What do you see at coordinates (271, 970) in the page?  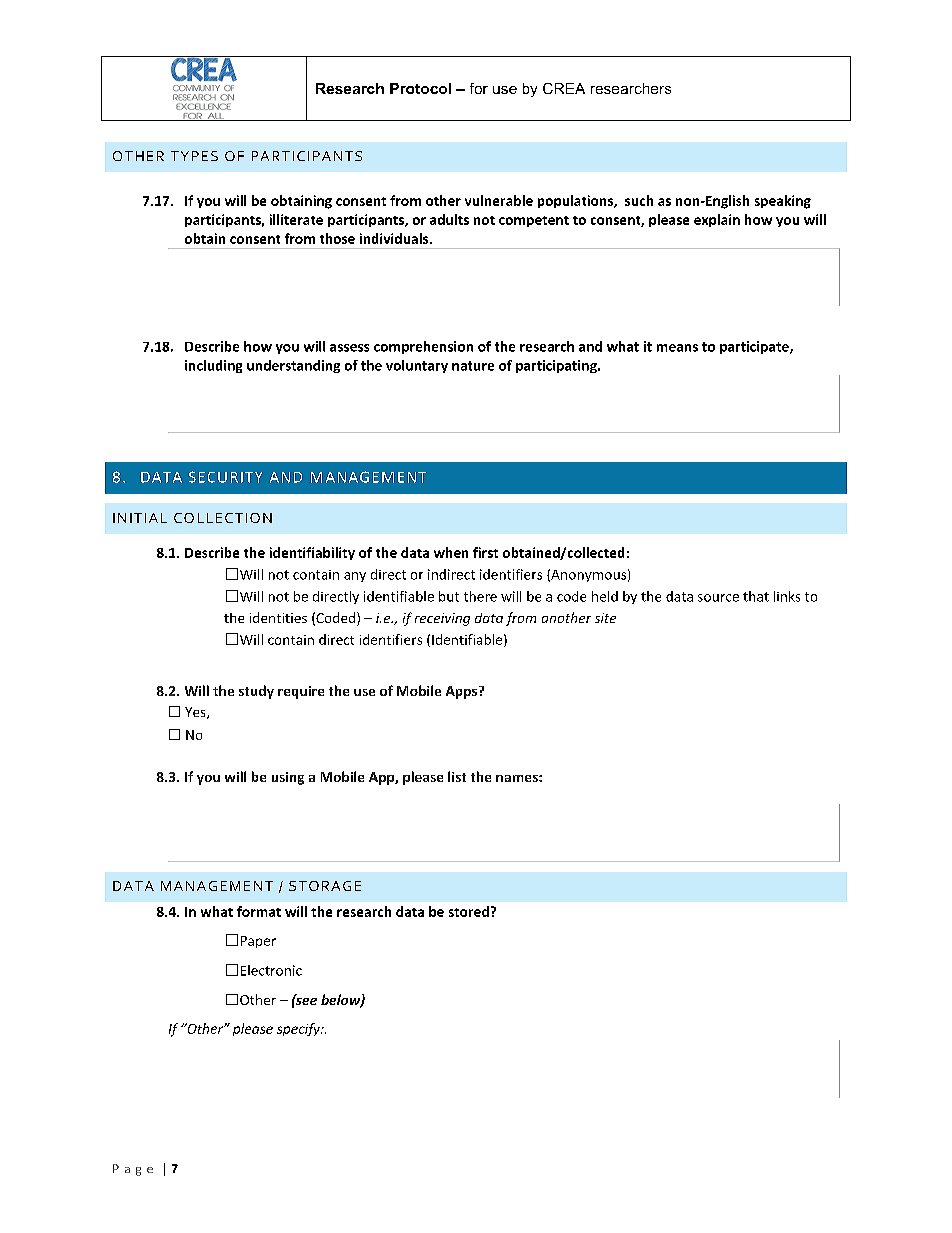 I see `Electronic` at bounding box center [271, 970].
